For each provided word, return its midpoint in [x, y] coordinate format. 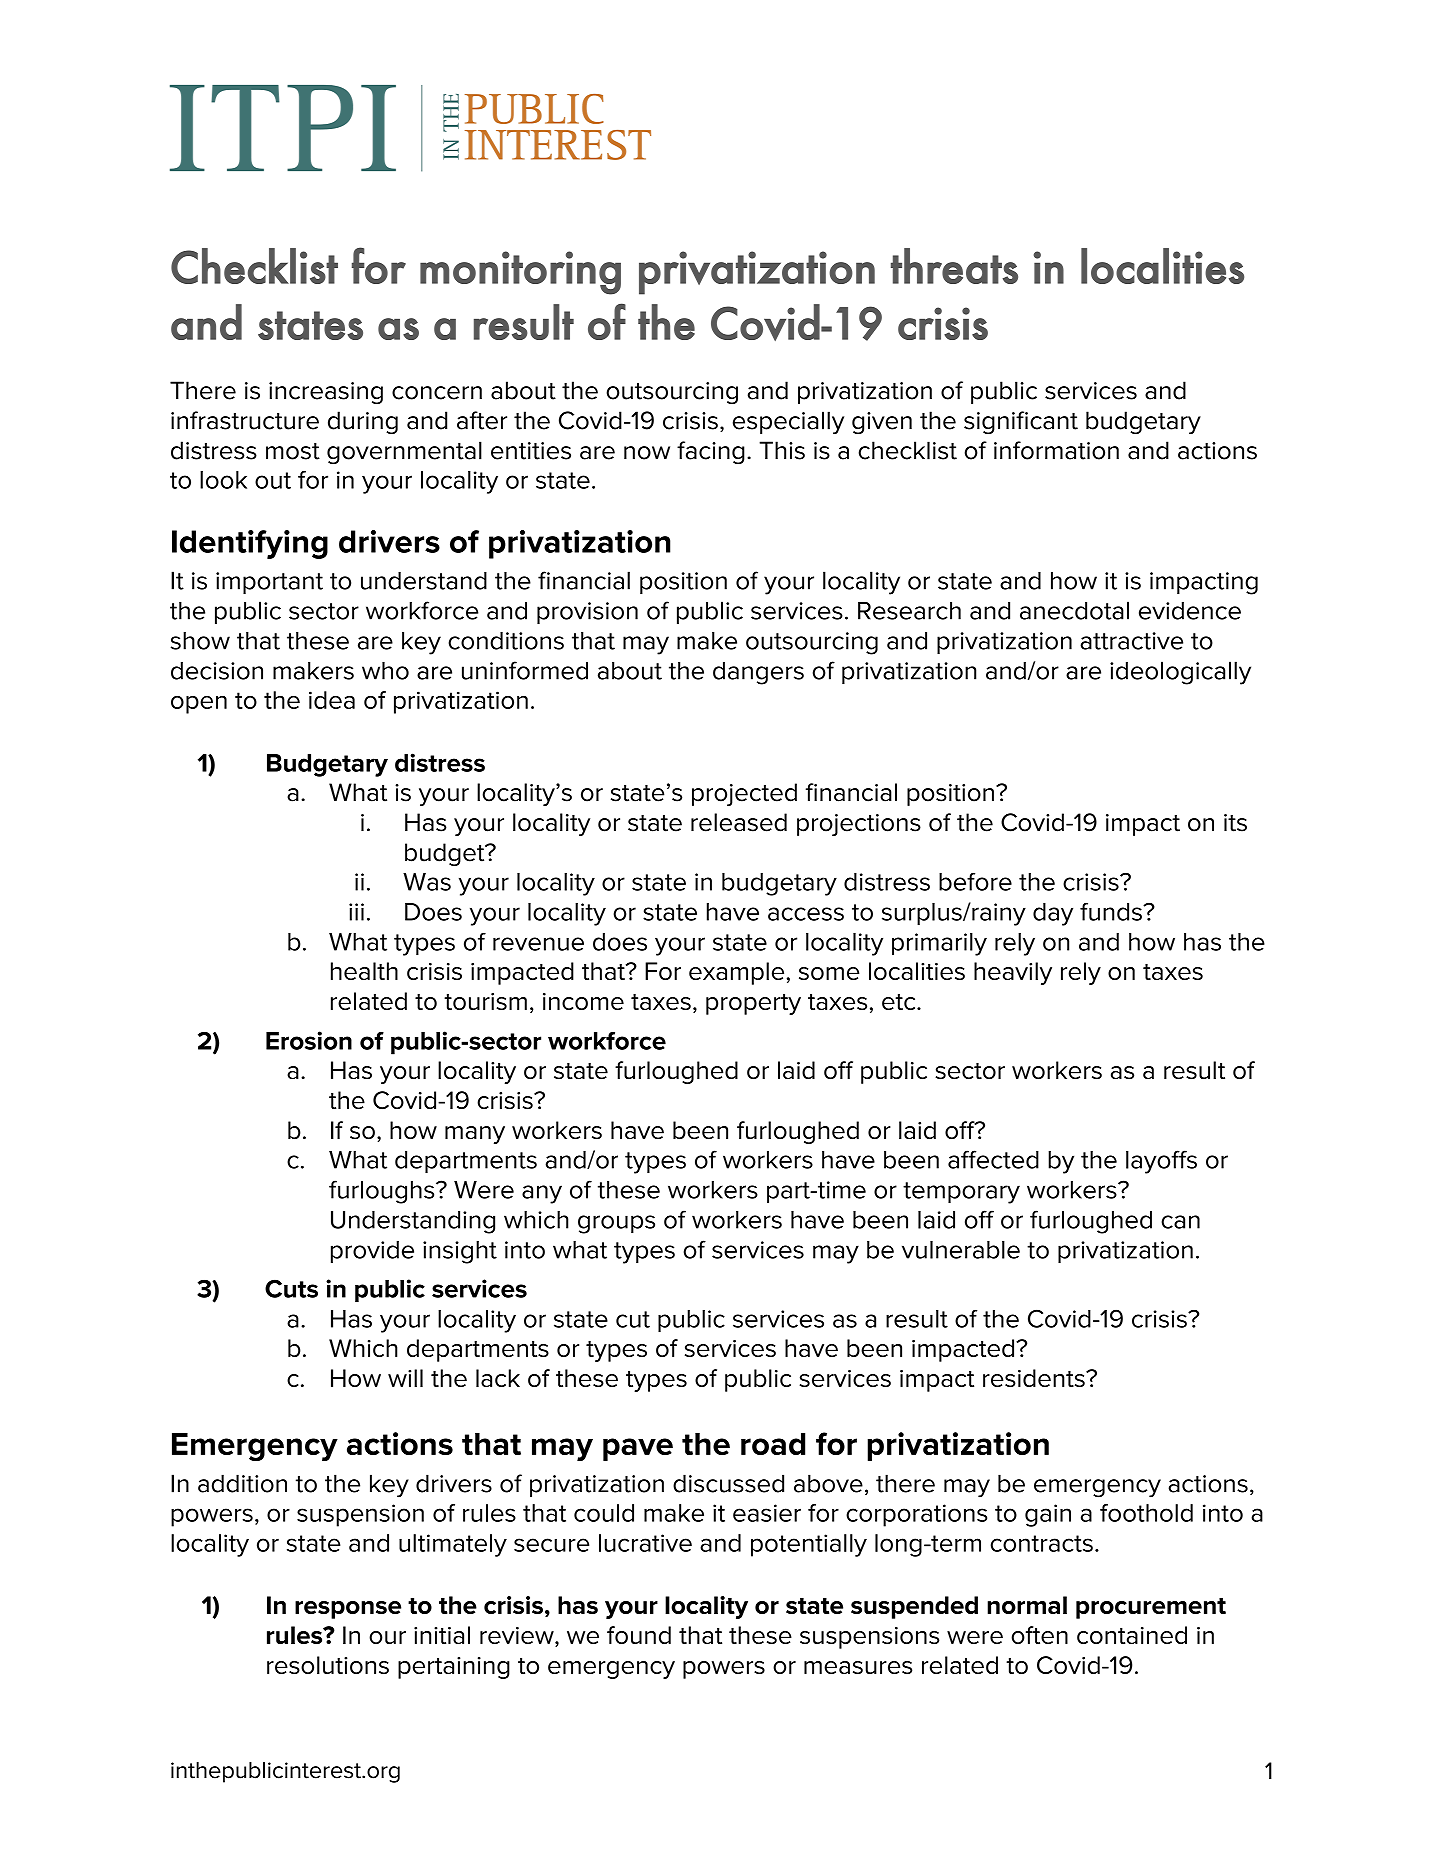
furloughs [383, 1192]
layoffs [1161, 1162]
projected [744, 794]
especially [788, 422]
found [639, 1635]
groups [616, 1224]
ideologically [1180, 673]
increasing [326, 393]
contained [1132, 1635]
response [348, 1610]
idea [332, 700]
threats [954, 266]
